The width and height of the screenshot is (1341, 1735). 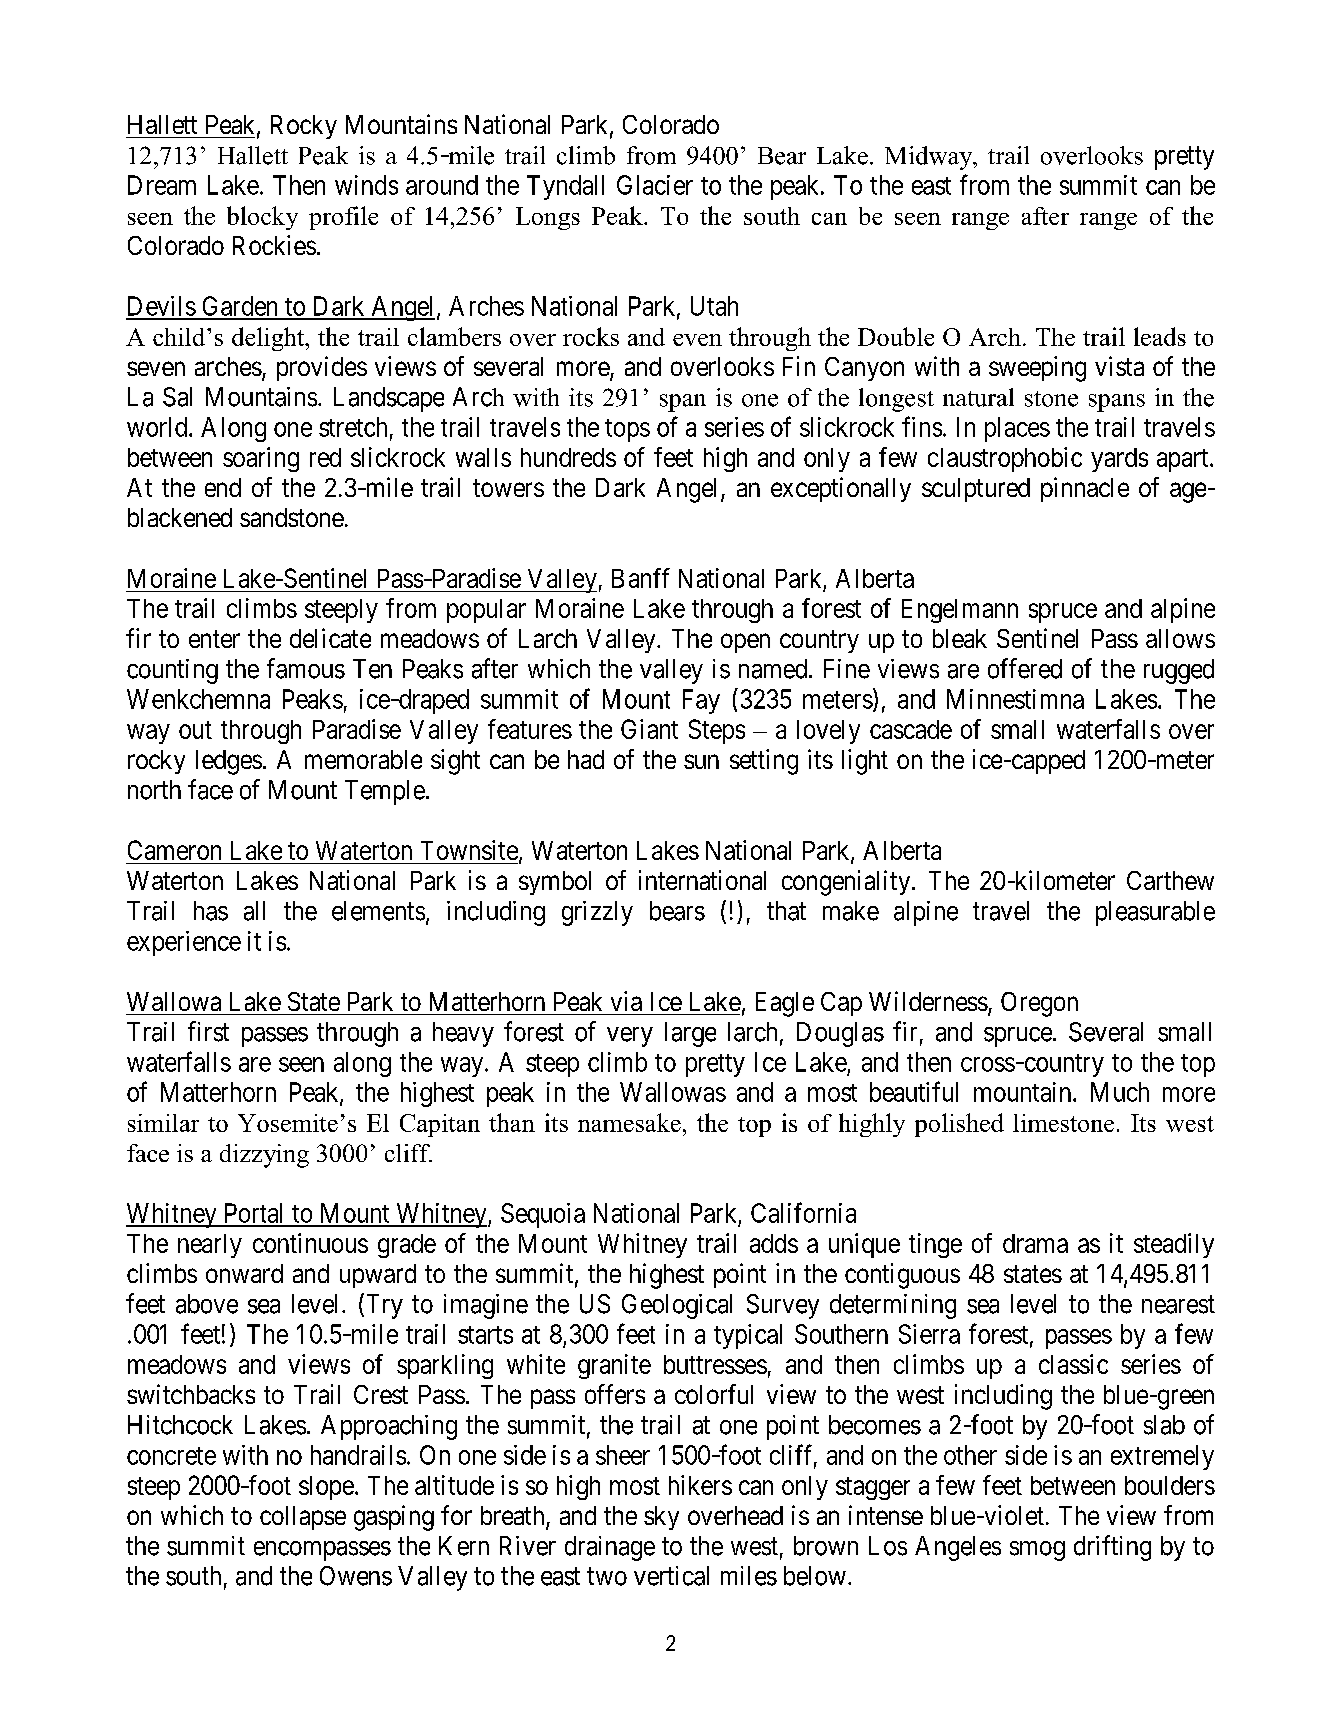 I want to click on blocky, so click(x=262, y=218).
